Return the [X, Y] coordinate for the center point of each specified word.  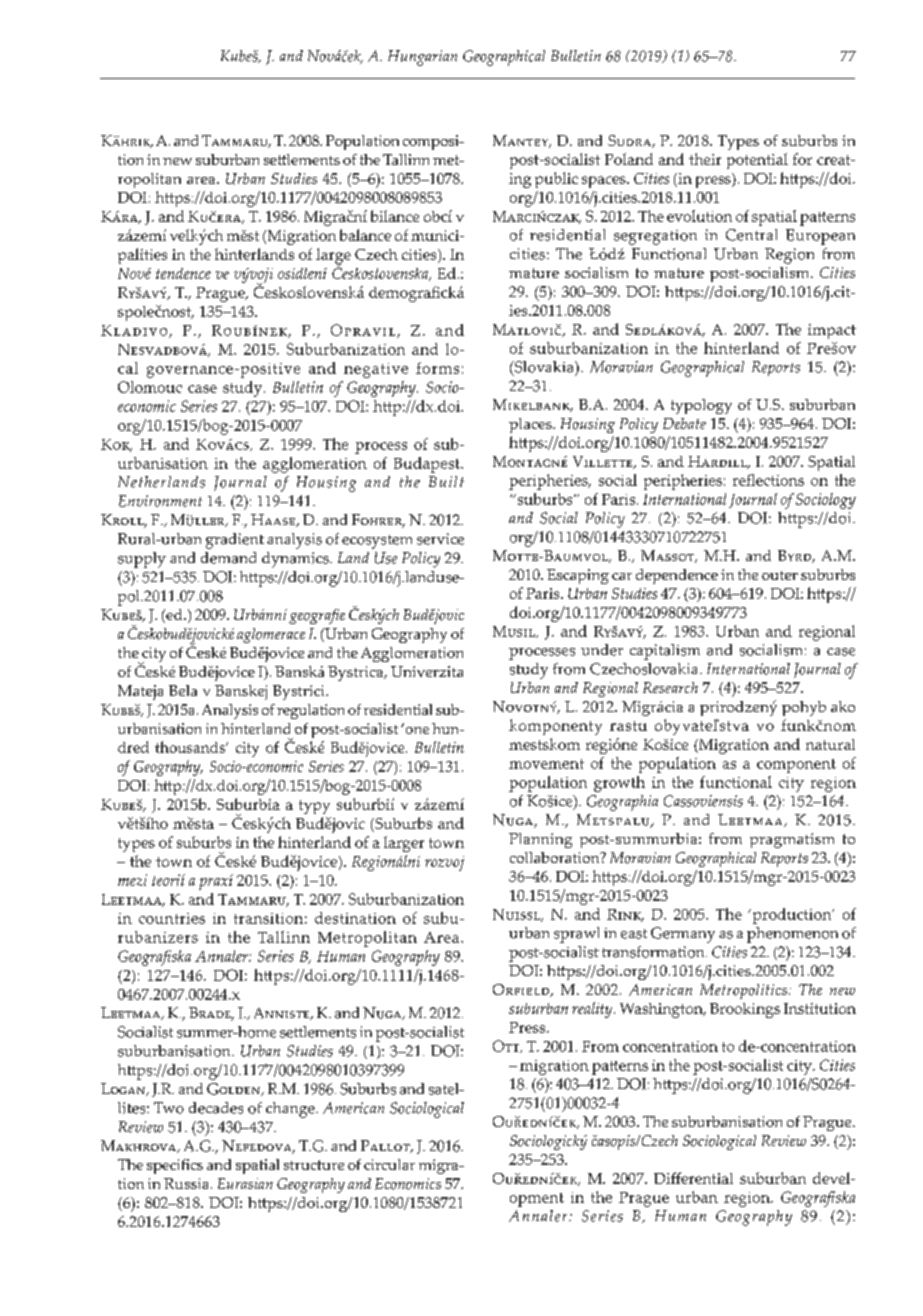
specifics [175, 1166]
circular [389, 1164]
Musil [515, 632]
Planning [540, 840]
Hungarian [422, 58]
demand [228, 558]
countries [172, 918]
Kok [116, 445]
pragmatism [792, 840]
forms [437, 368]
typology [701, 406]
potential [757, 161]
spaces [605, 182]
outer [780, 575]
